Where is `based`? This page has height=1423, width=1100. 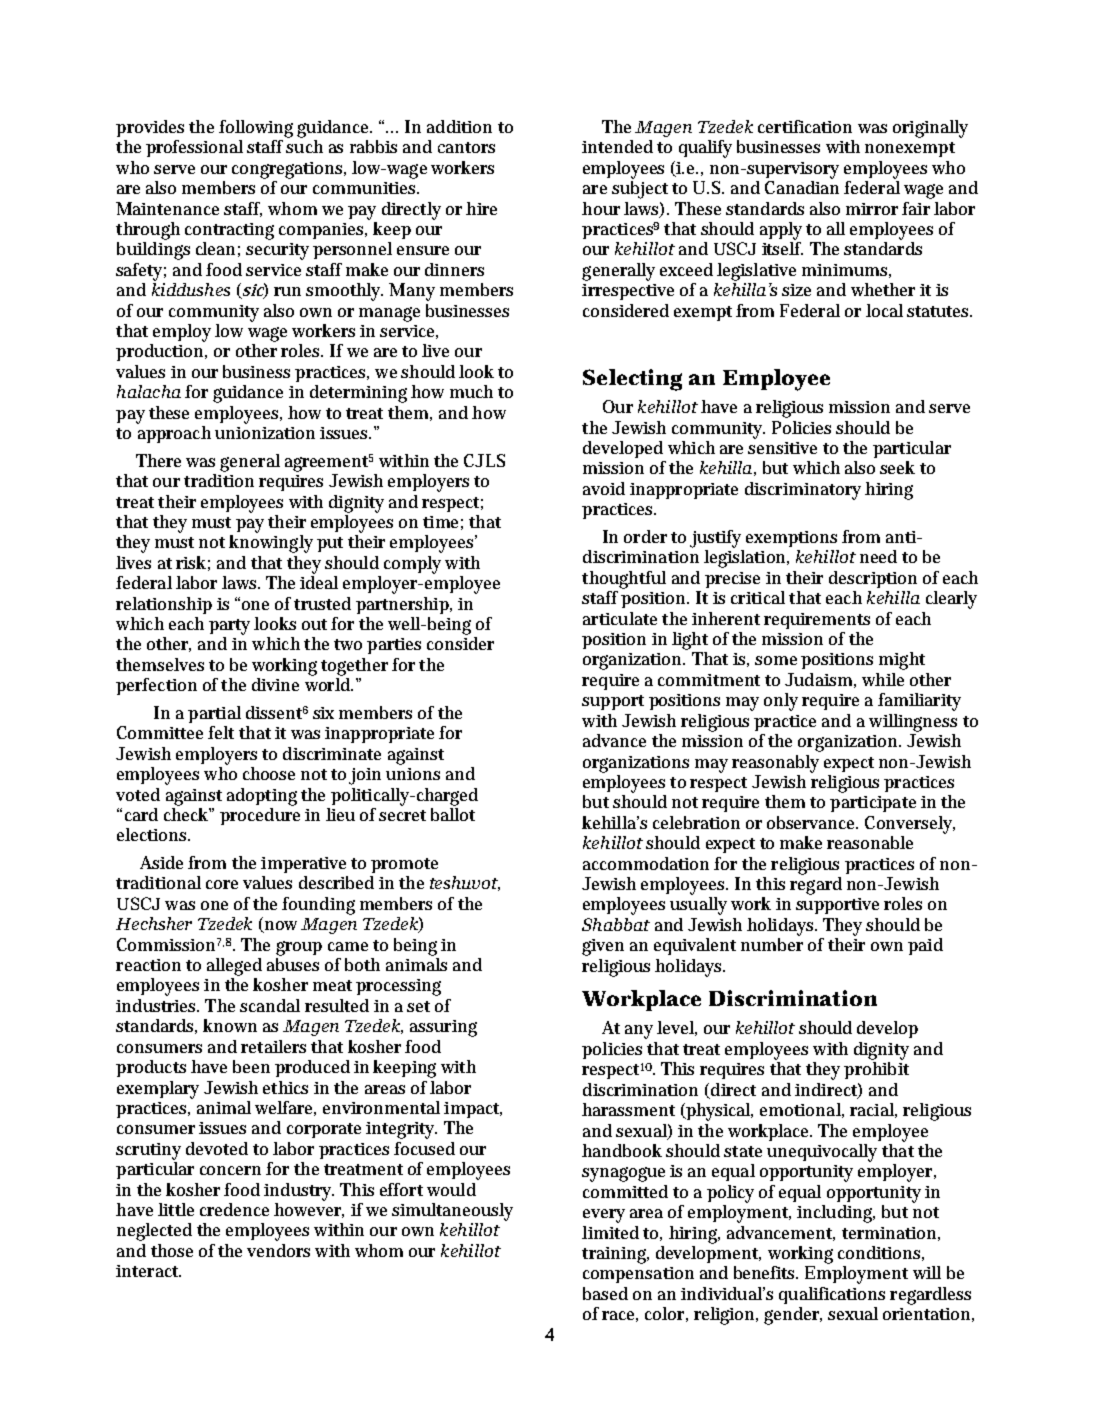 based is located at coordinates (605, 1293).
